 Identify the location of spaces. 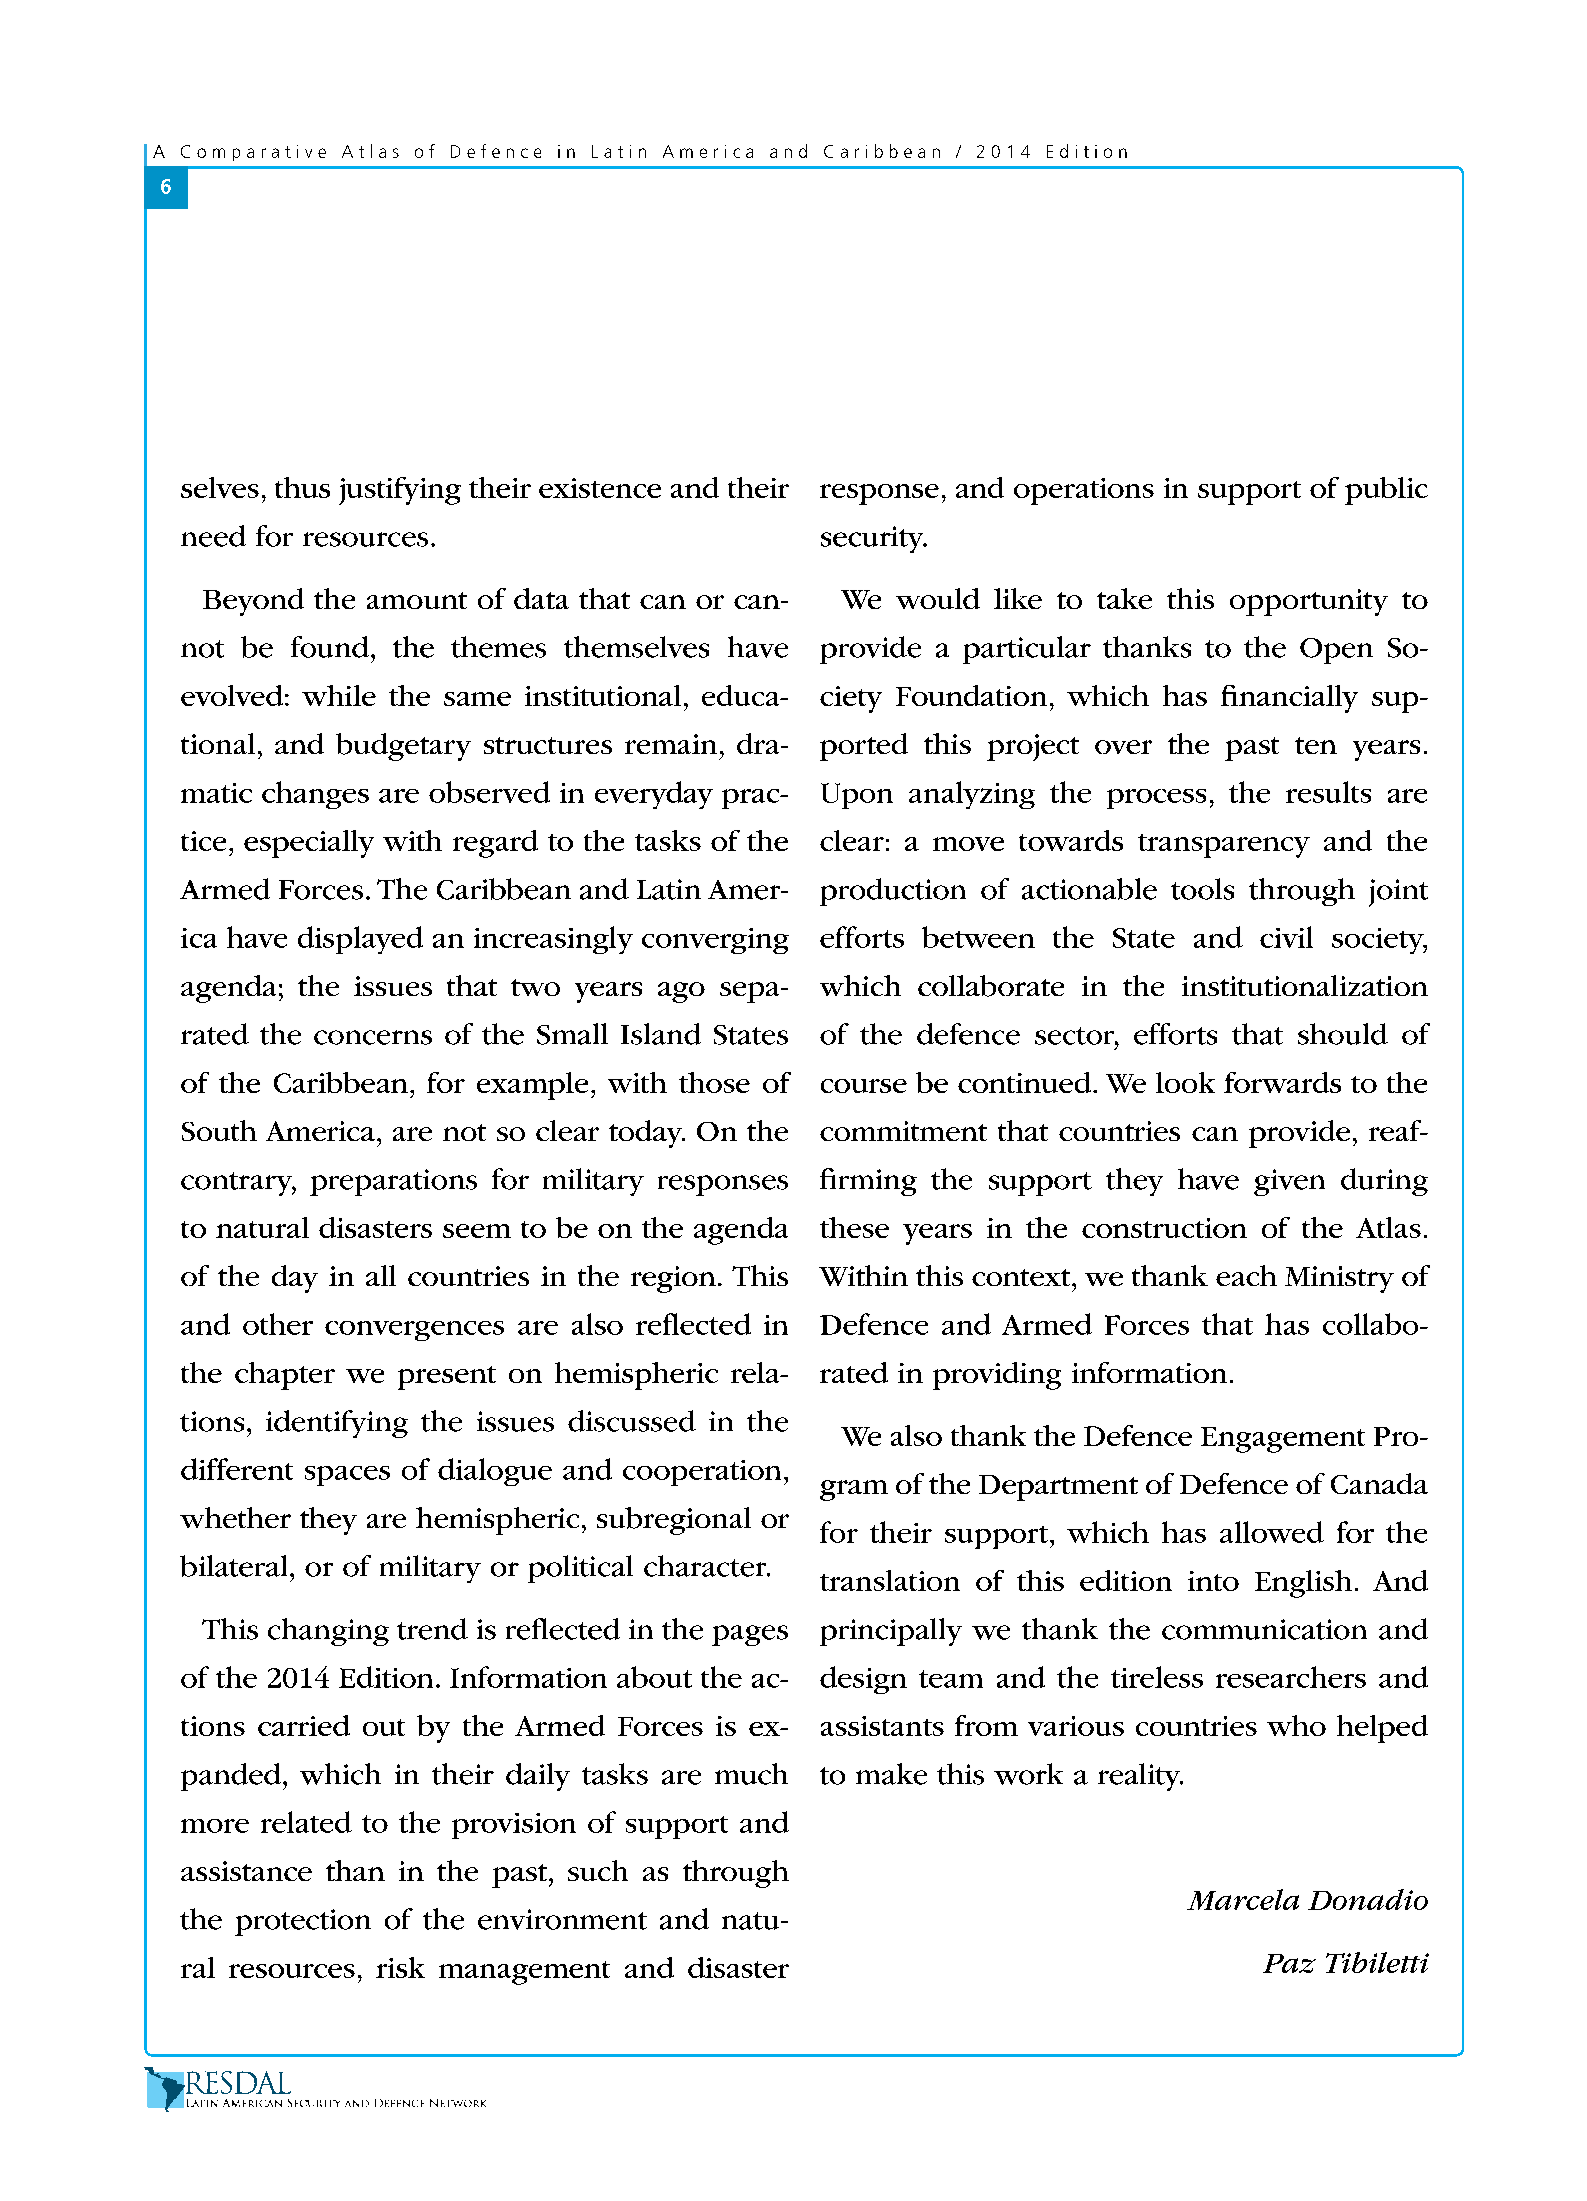
(347, 1476).
